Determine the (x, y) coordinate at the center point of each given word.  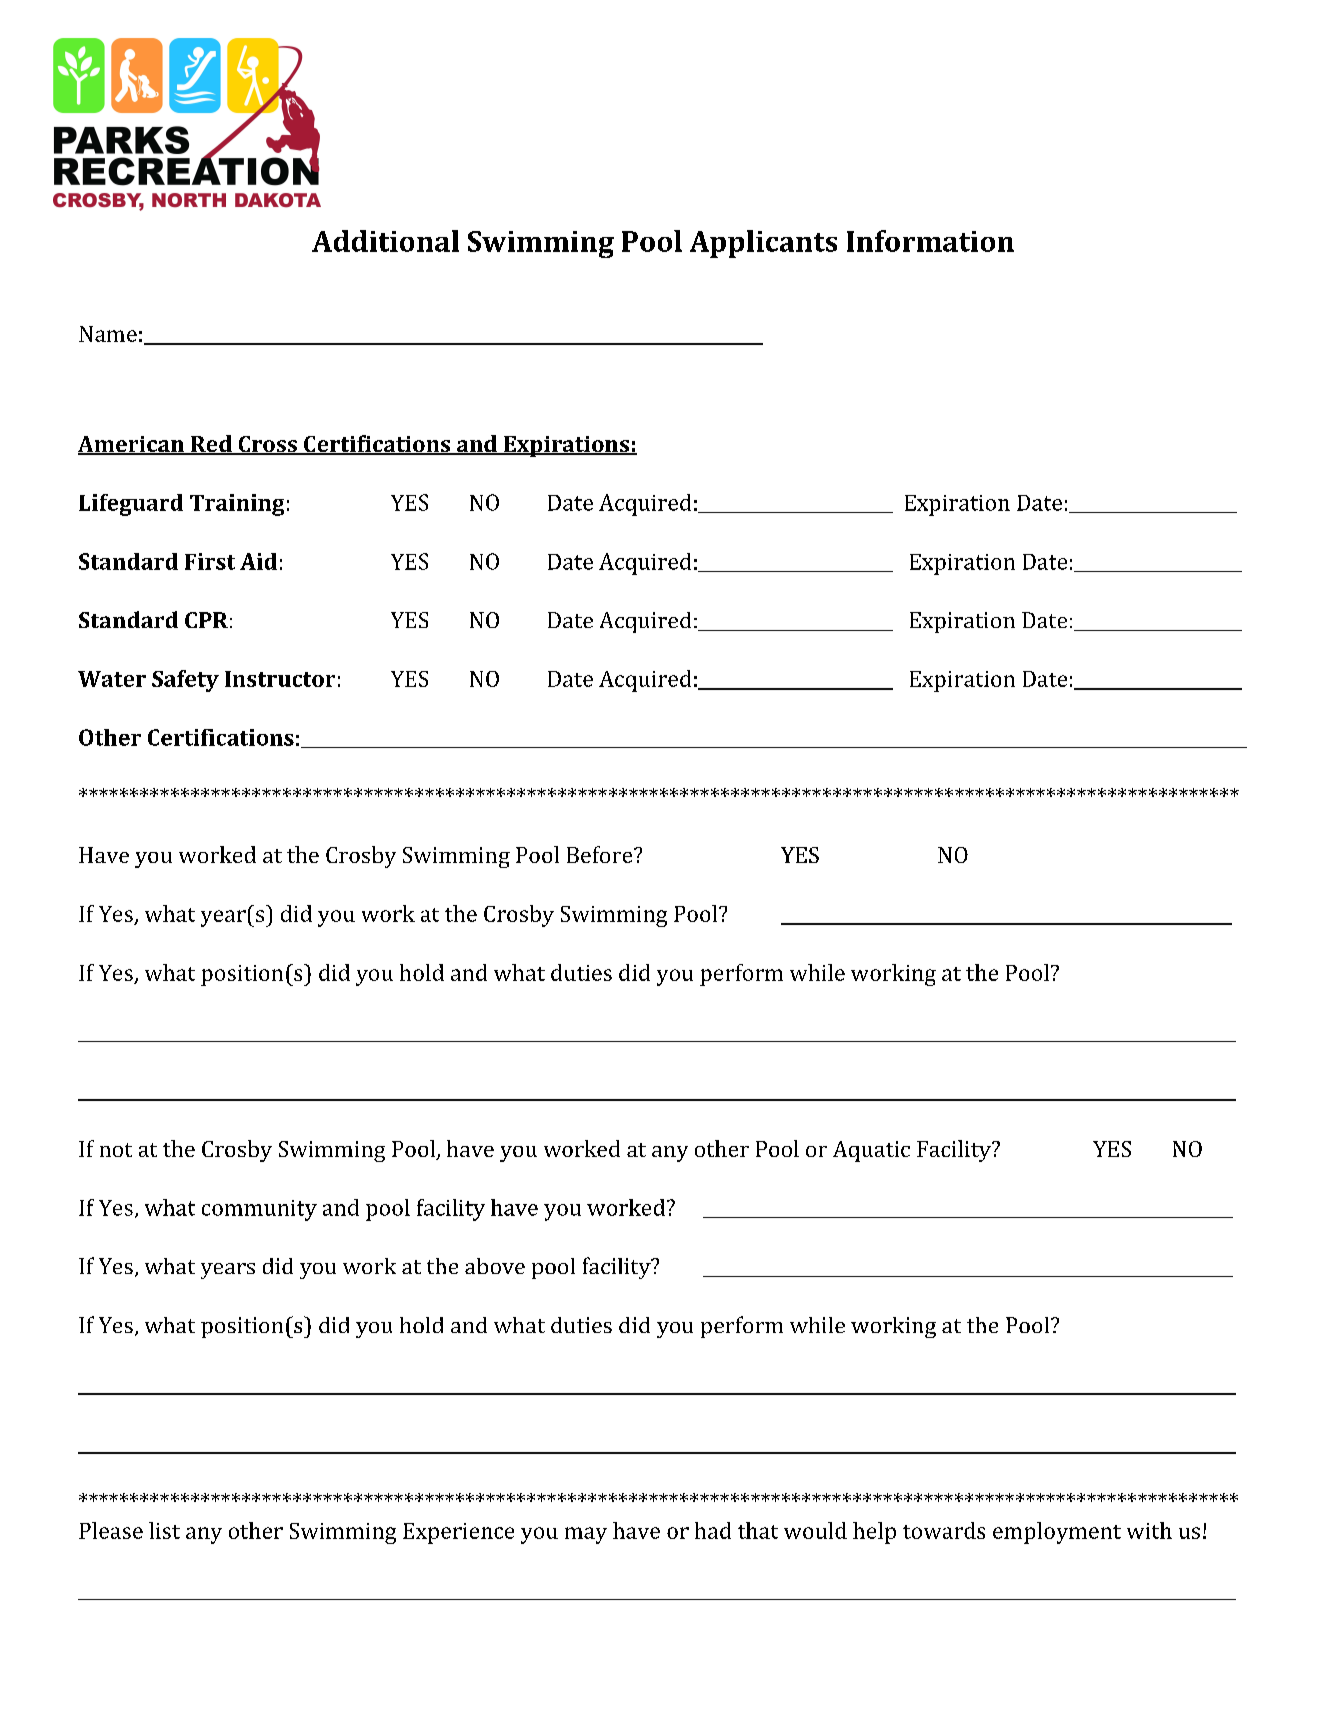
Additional (385, 241)
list (164, 1530)
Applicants (763, 244)
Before (601, 854)
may (586, 1535)
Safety (185, 681)
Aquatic (871, 1151)
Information (930, 241)
